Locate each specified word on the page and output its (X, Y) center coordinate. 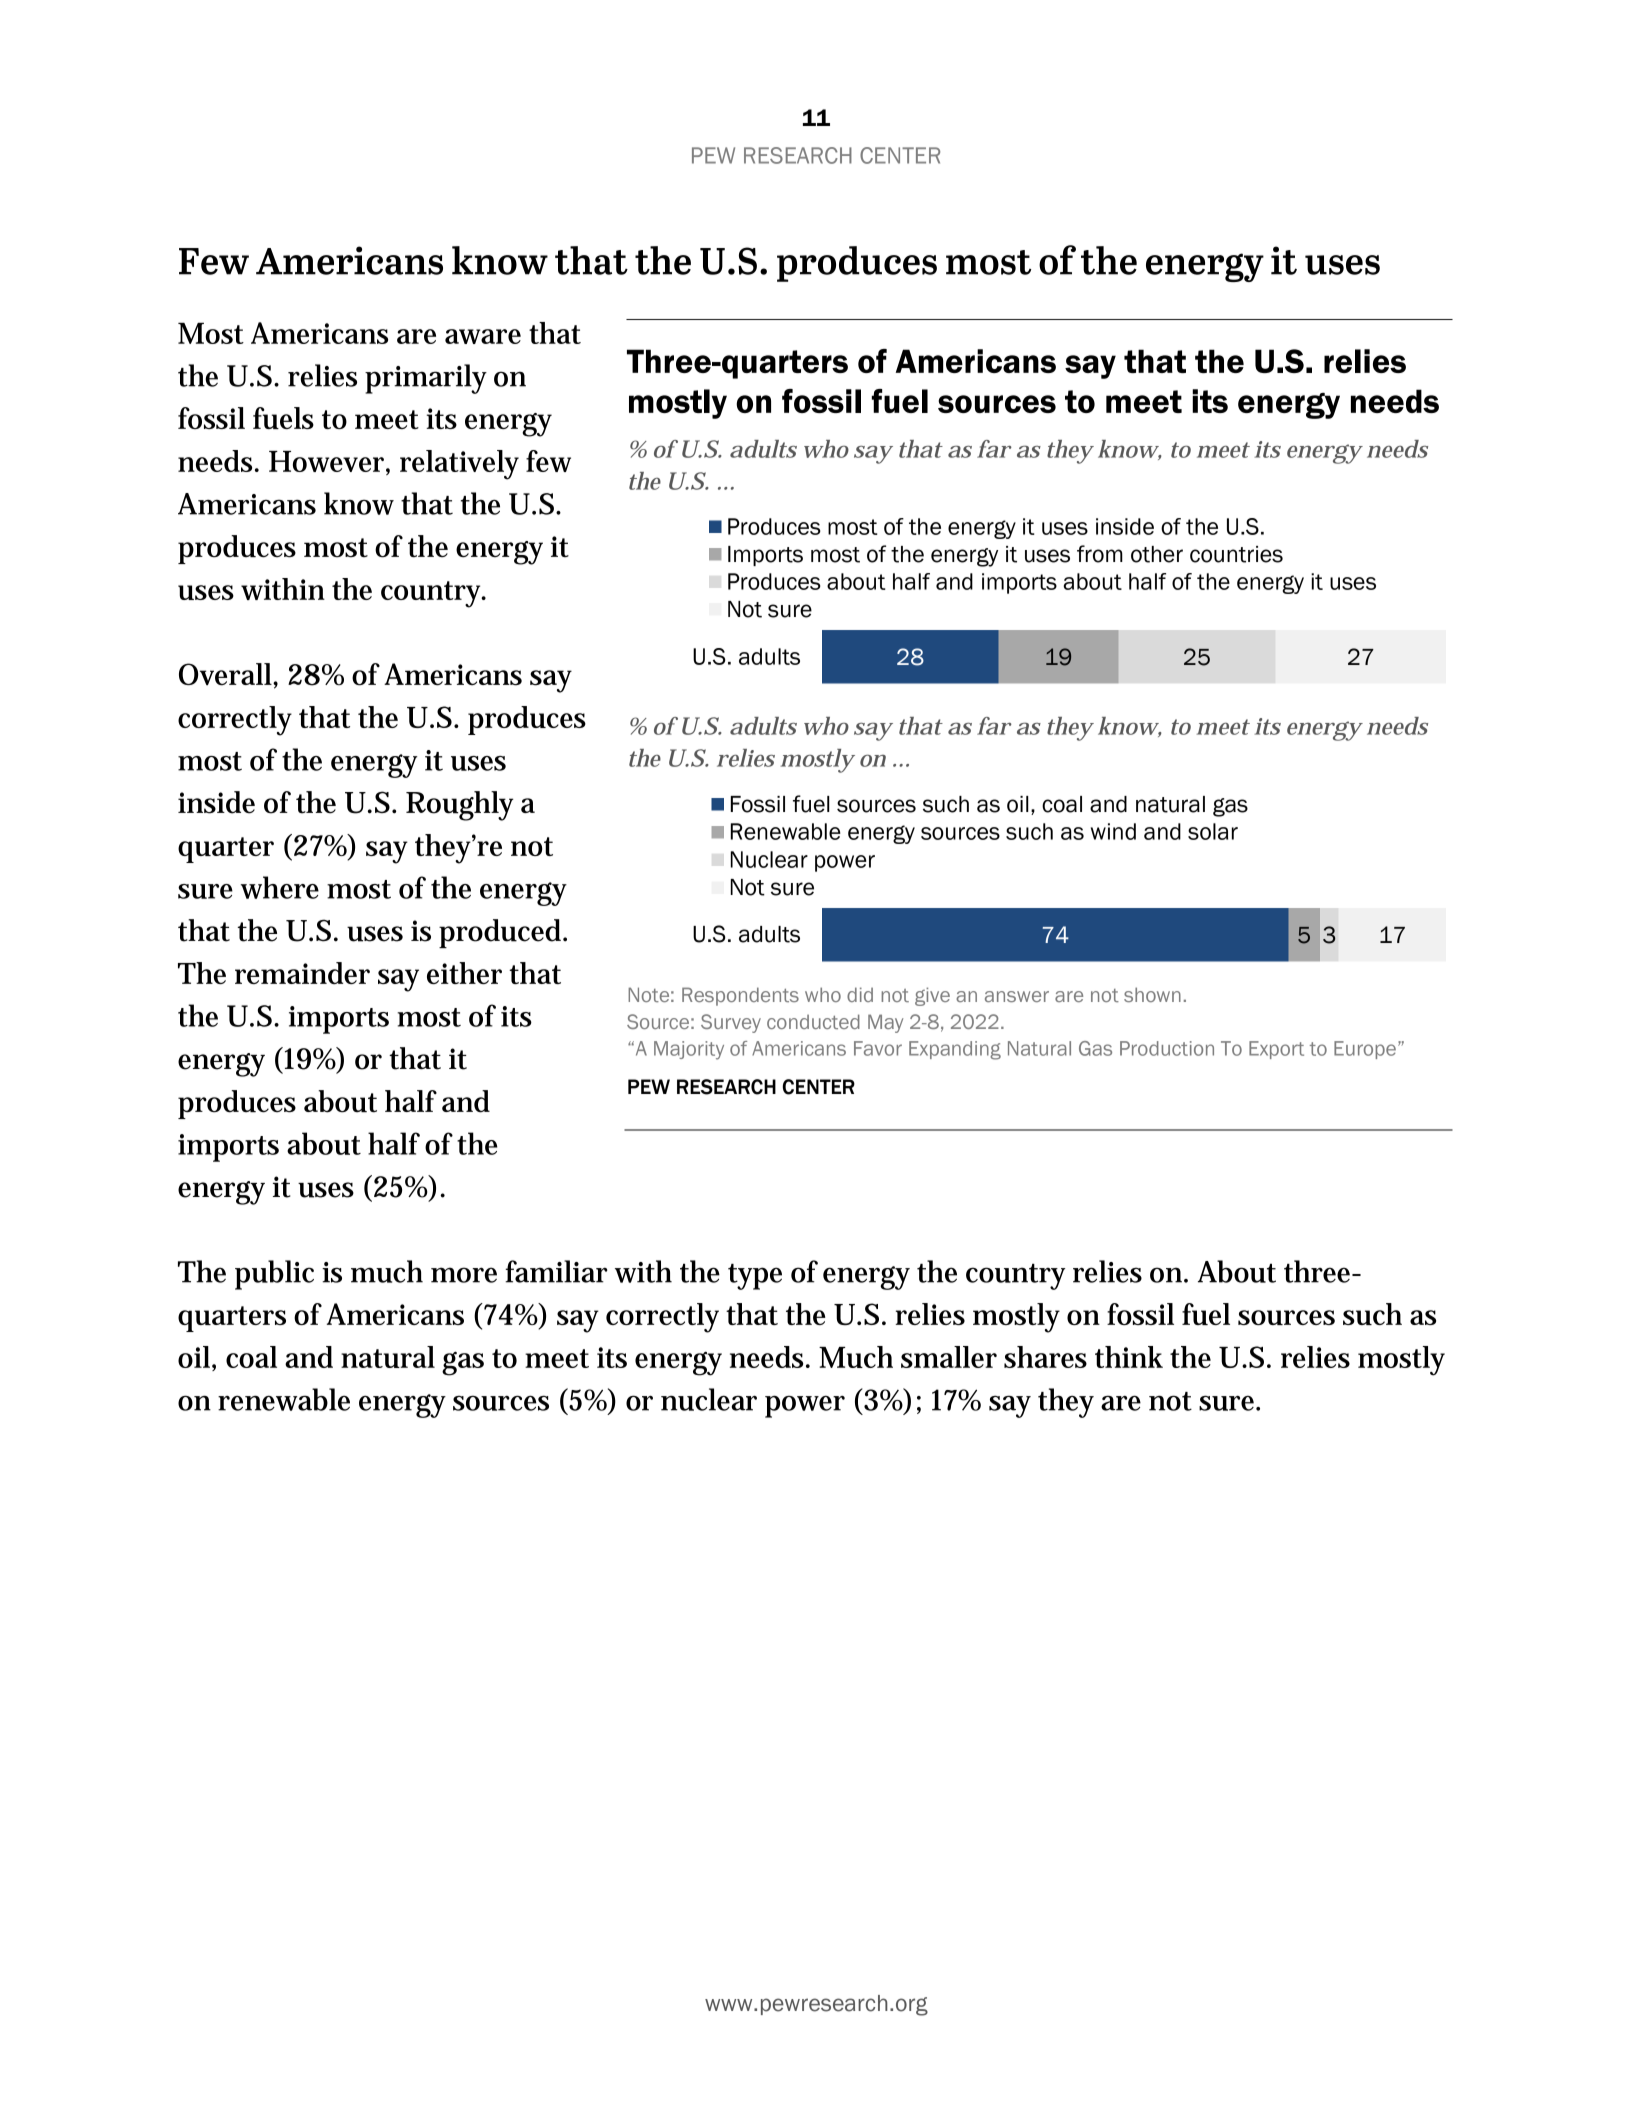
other (1157, 554)
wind (1113, 831)
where (280, 887)
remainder (302, 973)
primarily (426, 379)
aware (483, 336)
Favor (878, 1048)
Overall (226, 674)
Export (1276, 1050)
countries (1236, 554)
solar (1213, 831)
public (274, 1275)
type (755, 1277)
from (1100, 554)
